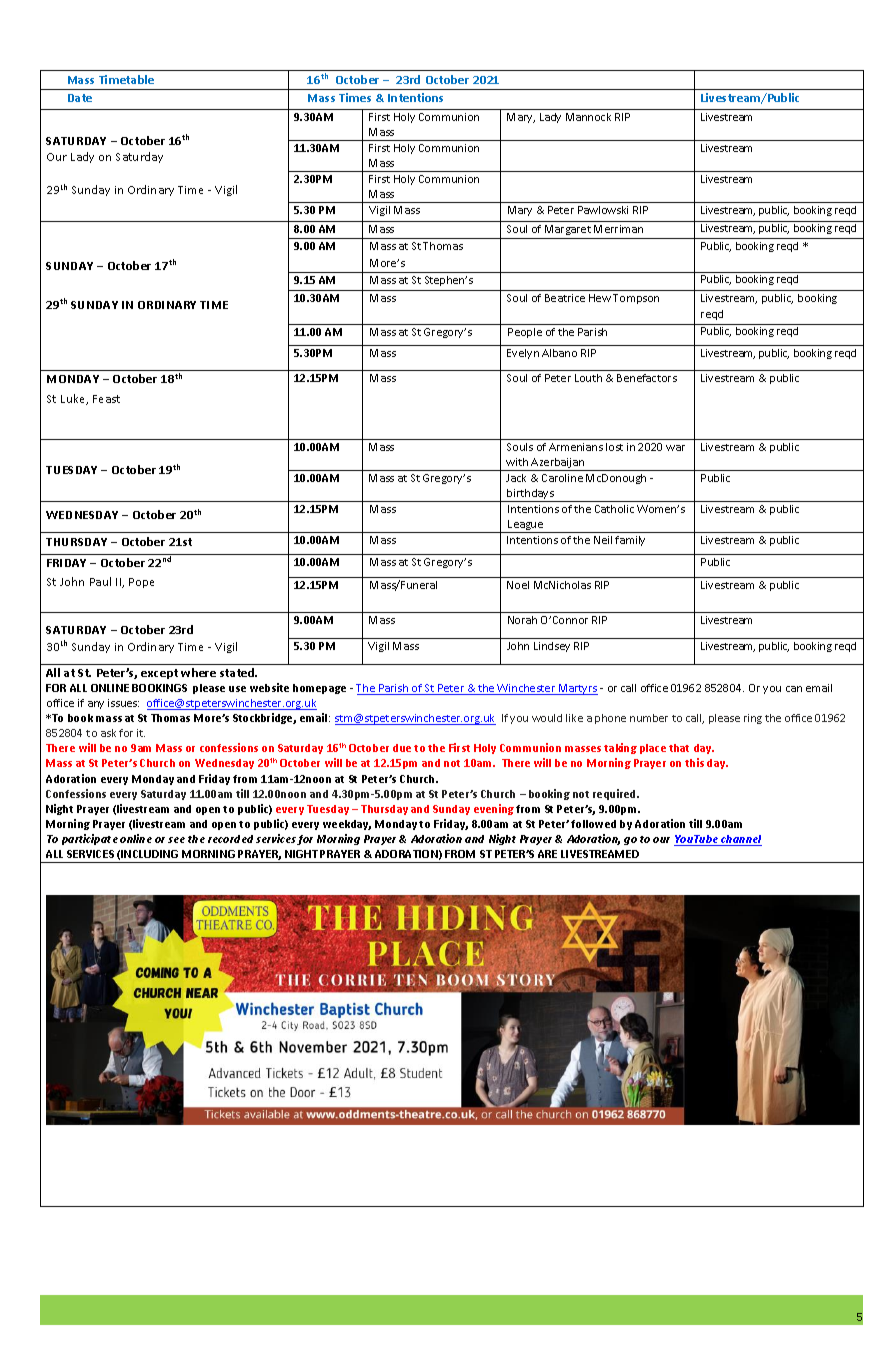 The width and height of the document is (887, 1372). Describe the element at coordinates (600, 298) in the document. I see `Hew` at that location.
